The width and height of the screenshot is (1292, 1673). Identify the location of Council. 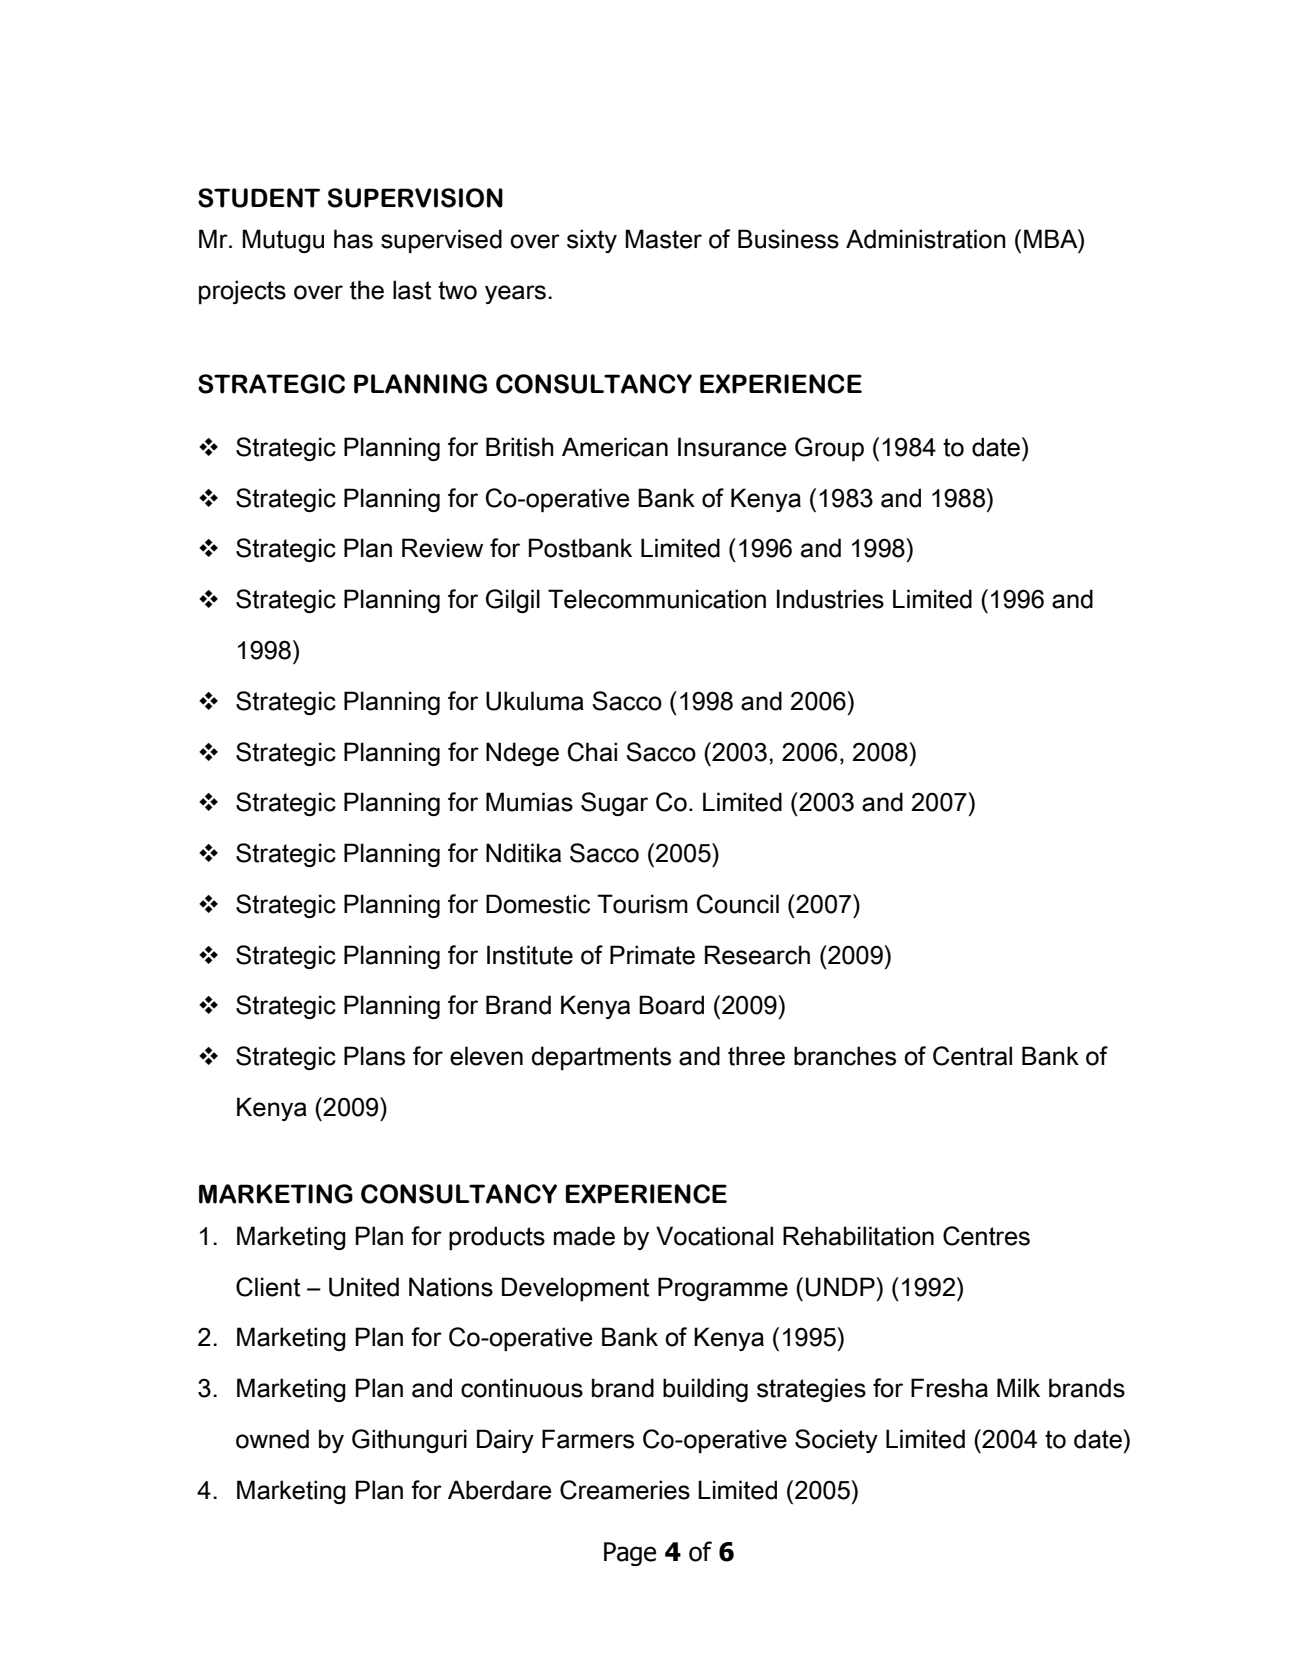
(738, 904).
